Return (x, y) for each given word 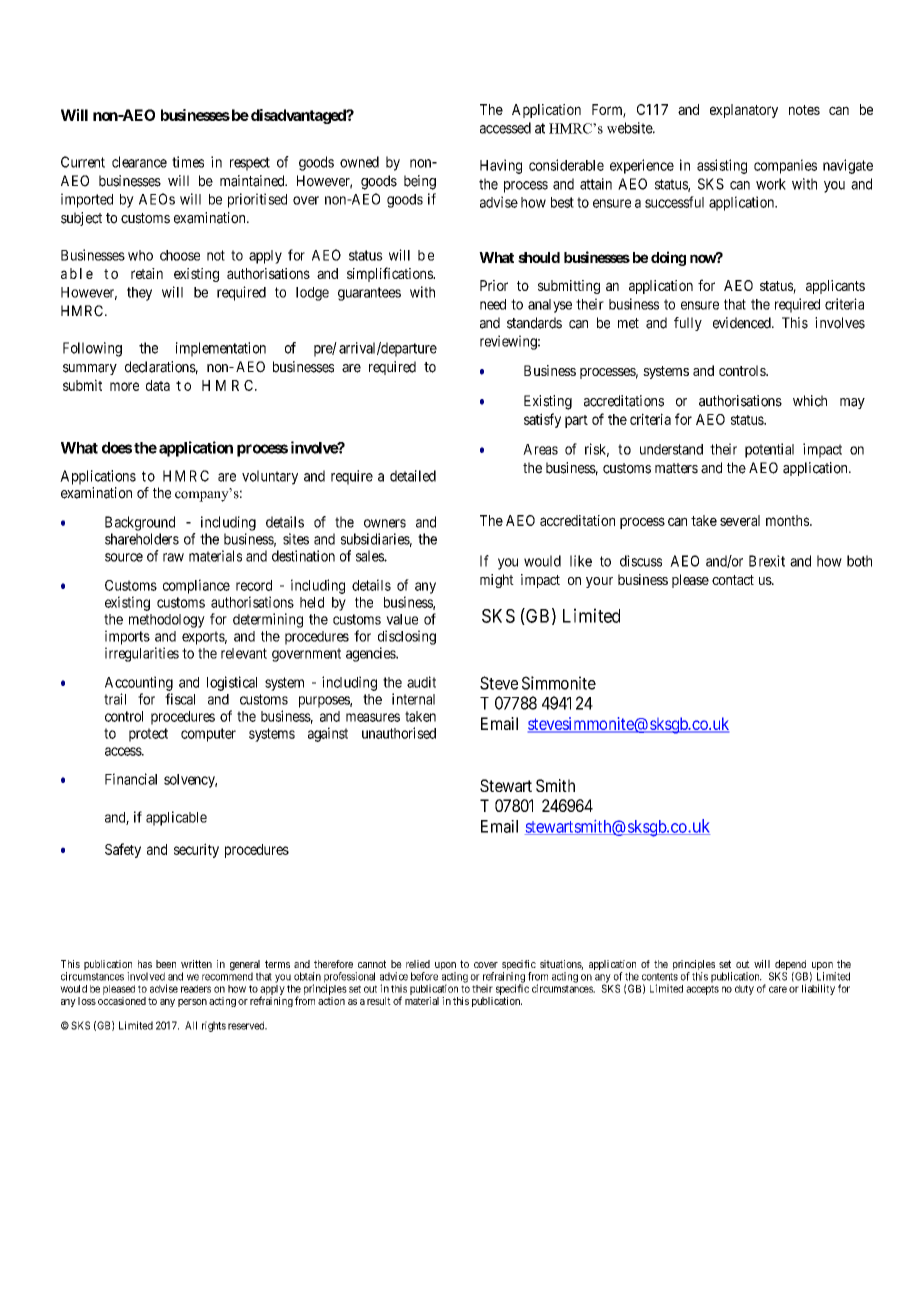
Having (501, 166)
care (778, 989)
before (424, 976)
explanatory (744, 111)
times (188, 162)
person (192, 1003)
